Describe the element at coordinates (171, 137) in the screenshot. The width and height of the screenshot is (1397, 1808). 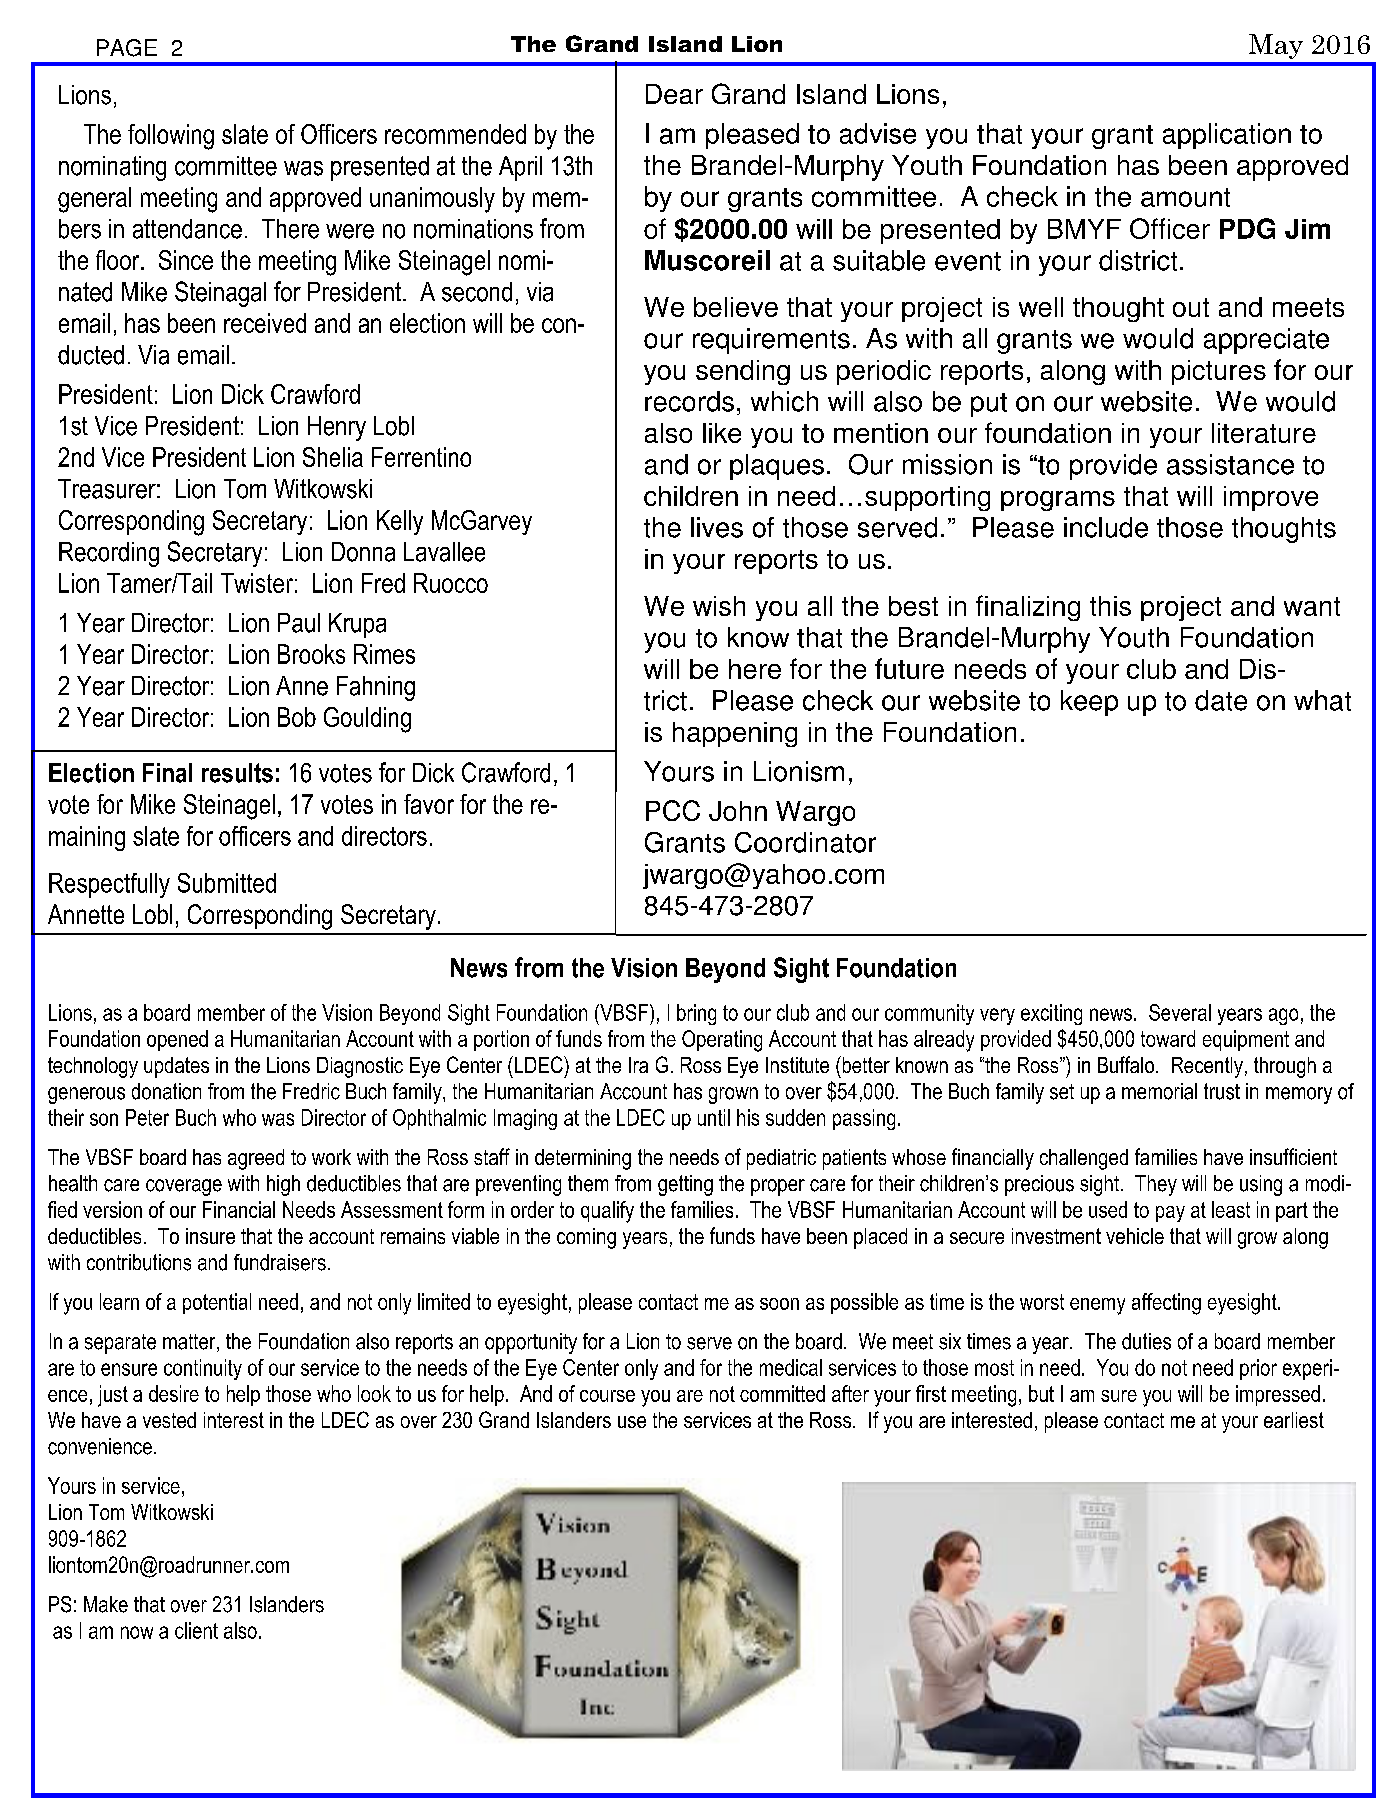
I see `following` at that location.
